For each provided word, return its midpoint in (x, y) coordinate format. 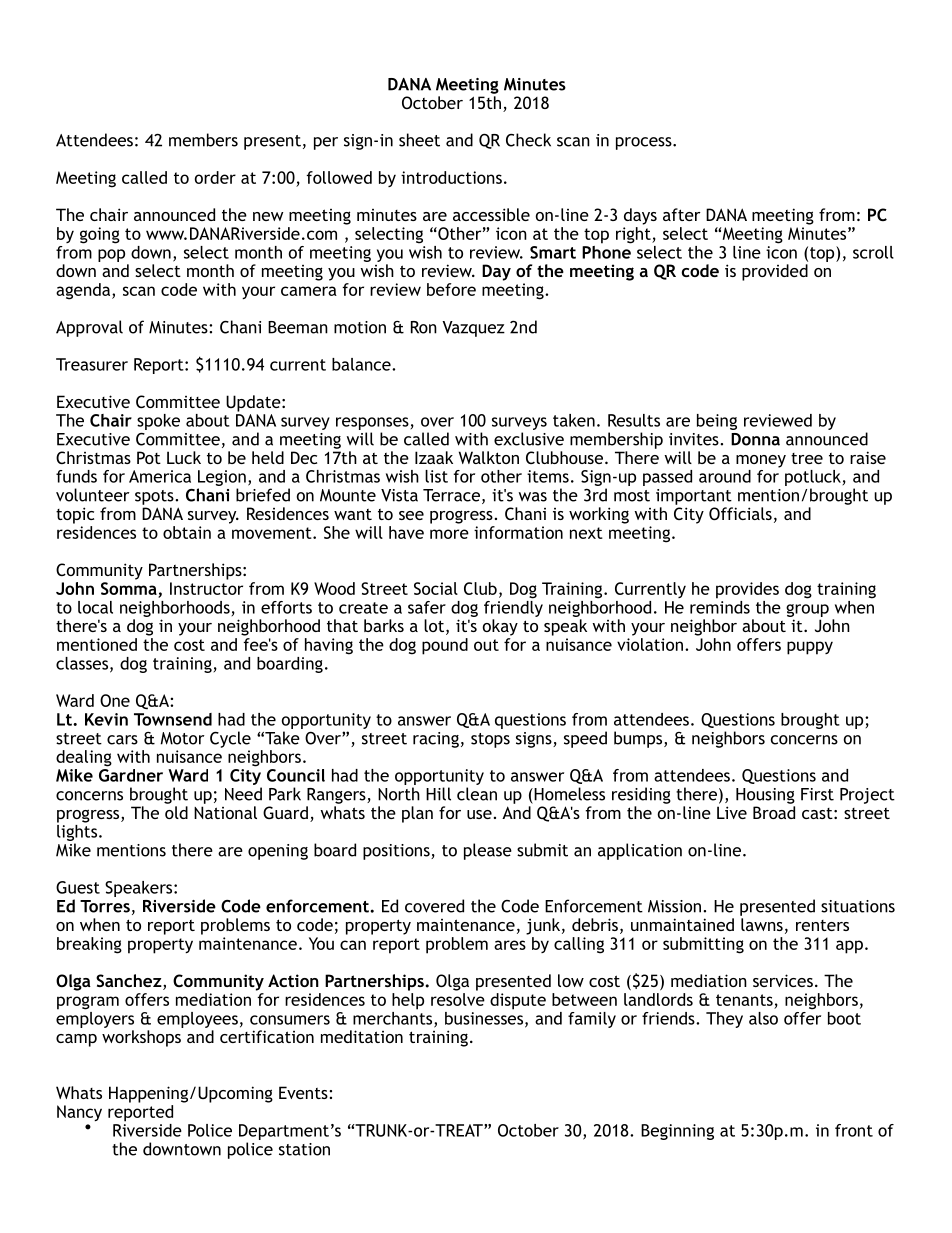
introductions (451, 177)
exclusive (529, 439)
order (215, 177)
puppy (810, 648)
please (488, 851)
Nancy (79, 1113)
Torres (105, 906)
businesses (484, 1017)
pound (445, 646)
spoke (158, 422)
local (95, 607)
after (682, 214)
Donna (755, 439)
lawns (762, 924)
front (854, 1130)
